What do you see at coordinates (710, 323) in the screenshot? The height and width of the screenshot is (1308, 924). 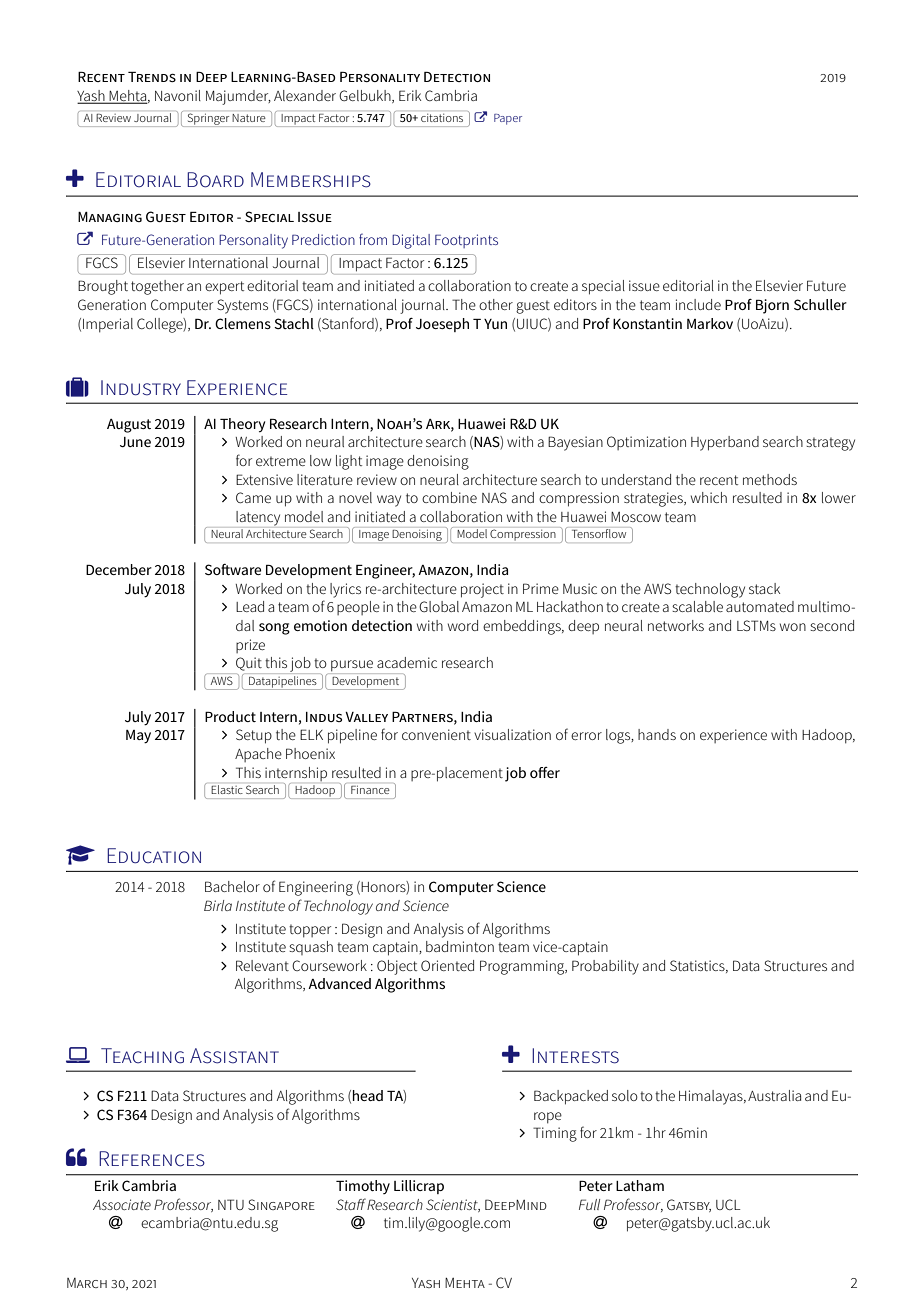 I see `Markov` at bounding box center [710, 323].
